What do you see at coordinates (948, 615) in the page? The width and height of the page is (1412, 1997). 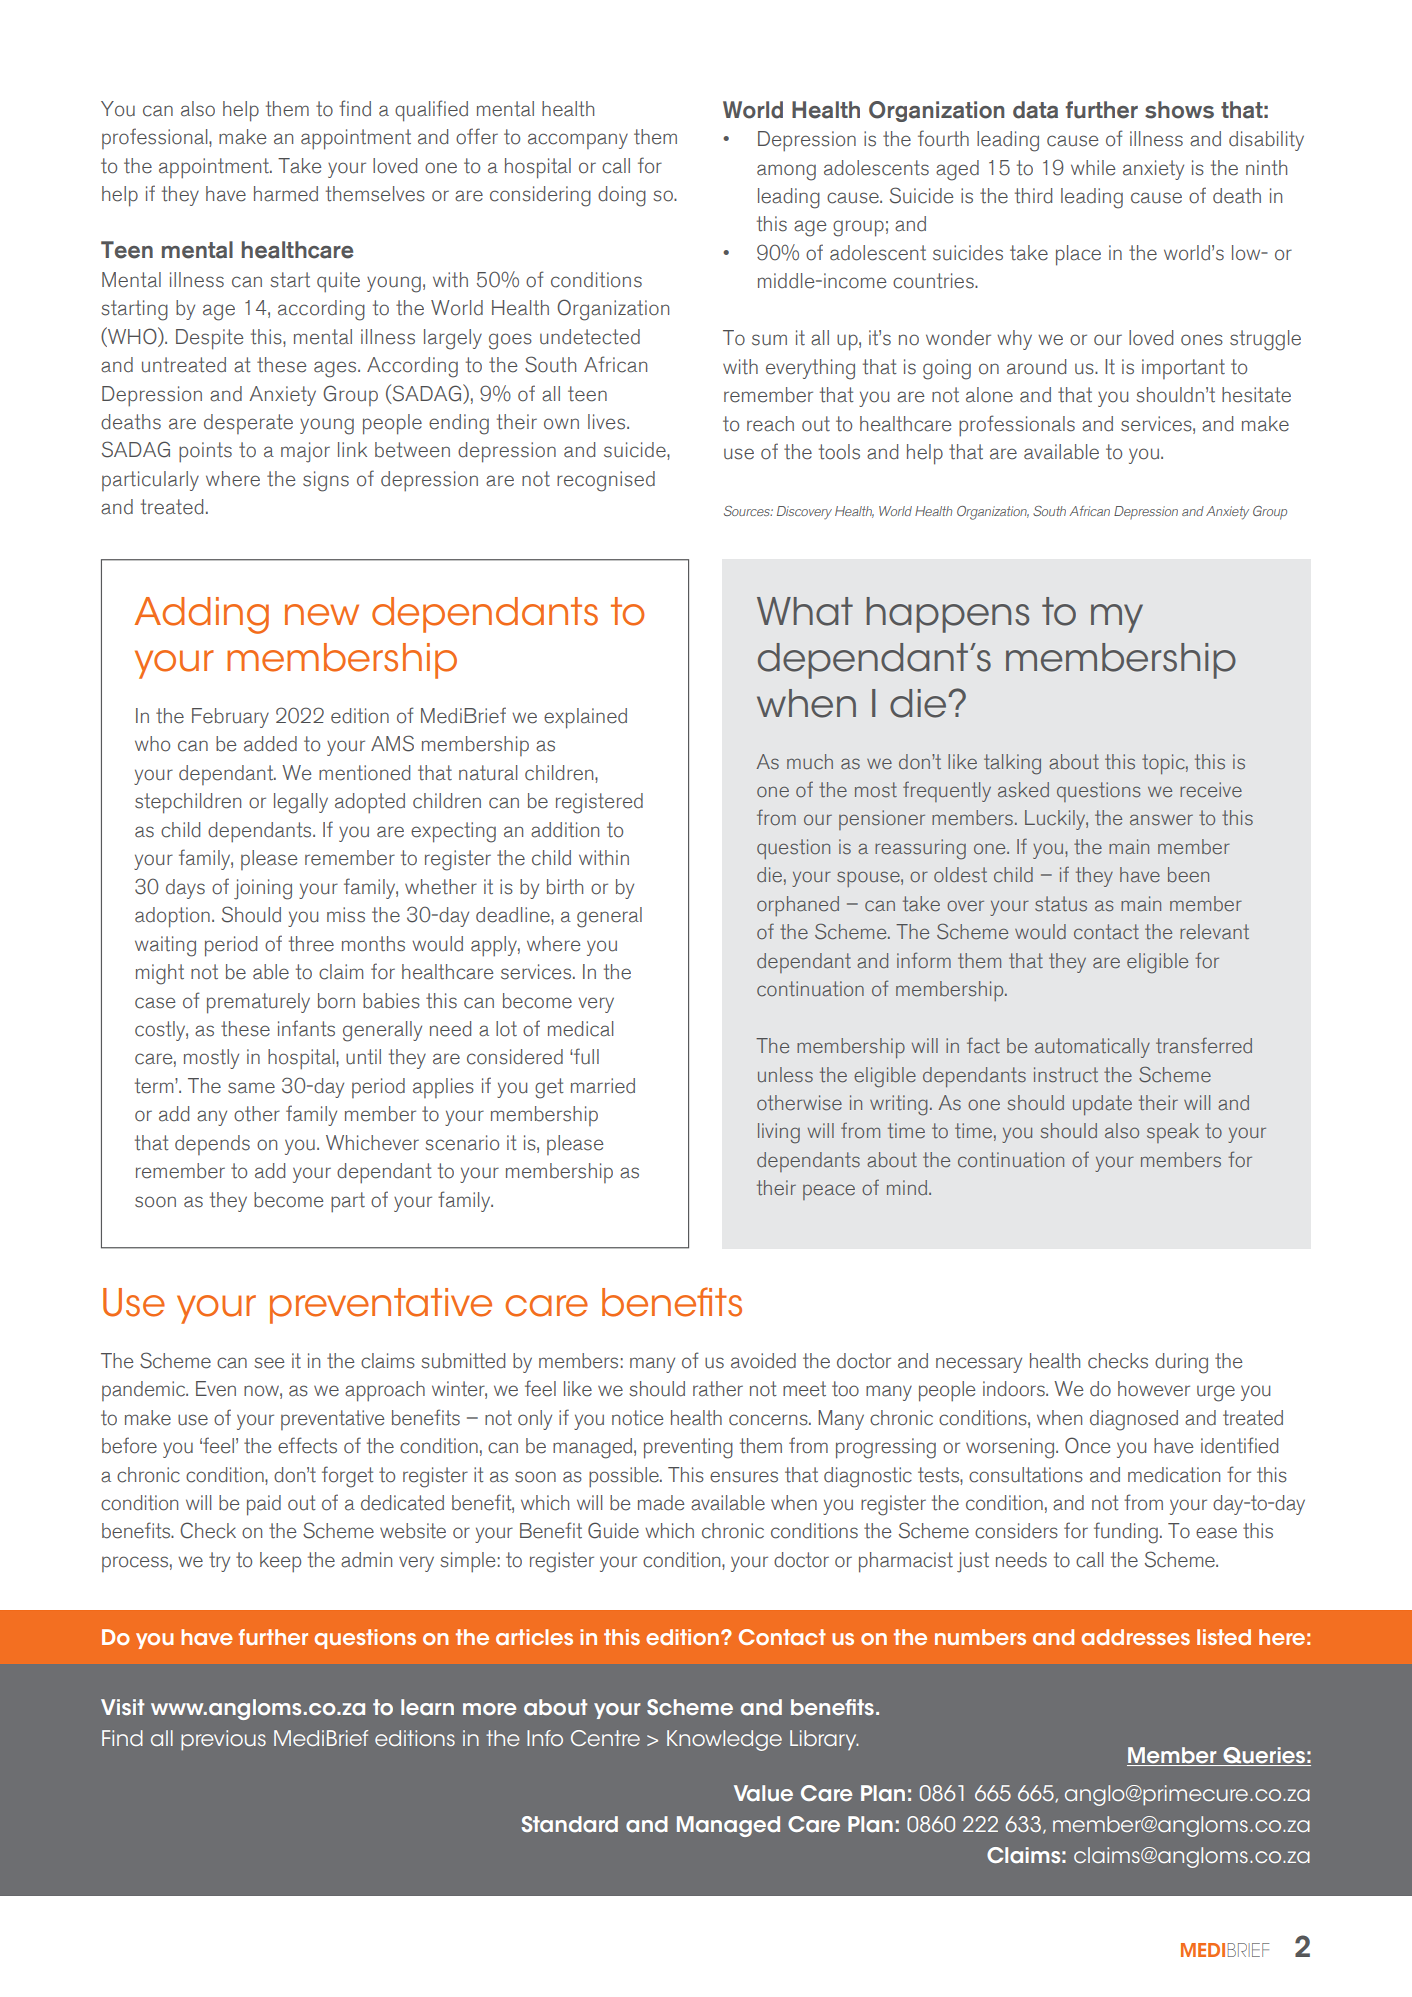 I see `happens` at bounding box center [948, 615].
